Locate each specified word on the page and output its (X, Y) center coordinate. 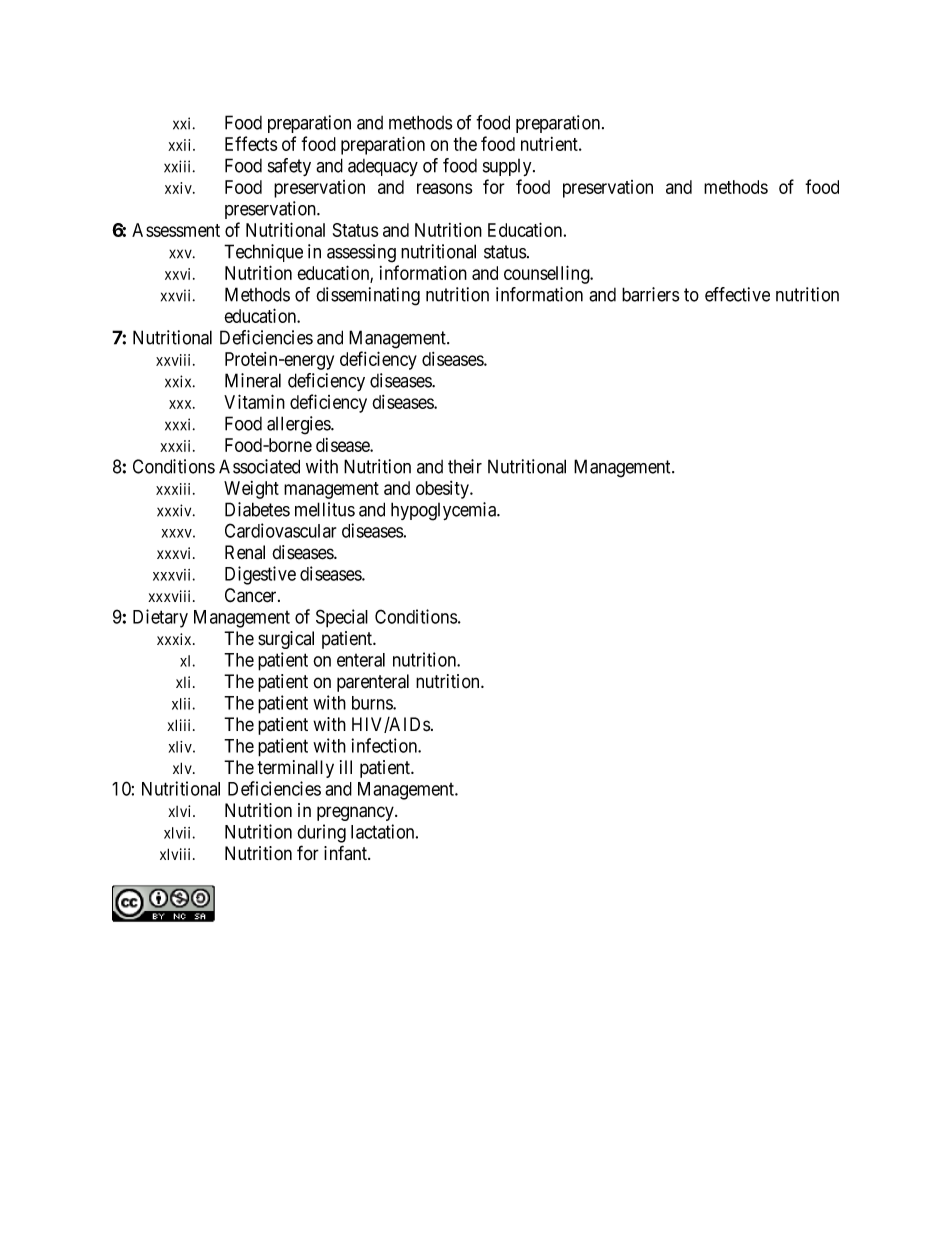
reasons (444, 188)
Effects (251, 143)
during (321, 833)
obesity (443, 490)
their (465, 466)
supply (508, 167)
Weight (251, 490)
